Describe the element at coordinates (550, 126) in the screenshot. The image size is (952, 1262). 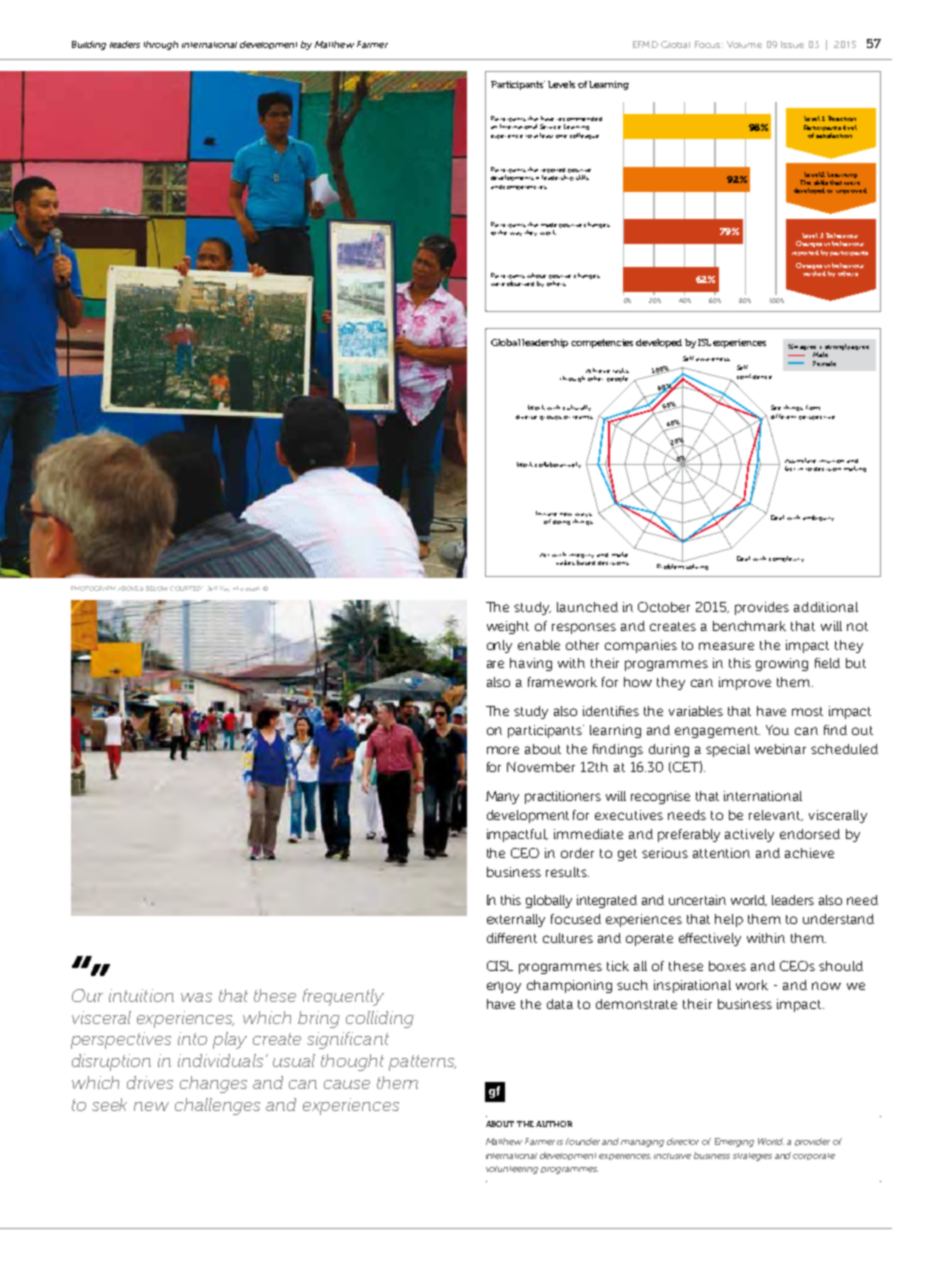
I see `Service` at that location.
